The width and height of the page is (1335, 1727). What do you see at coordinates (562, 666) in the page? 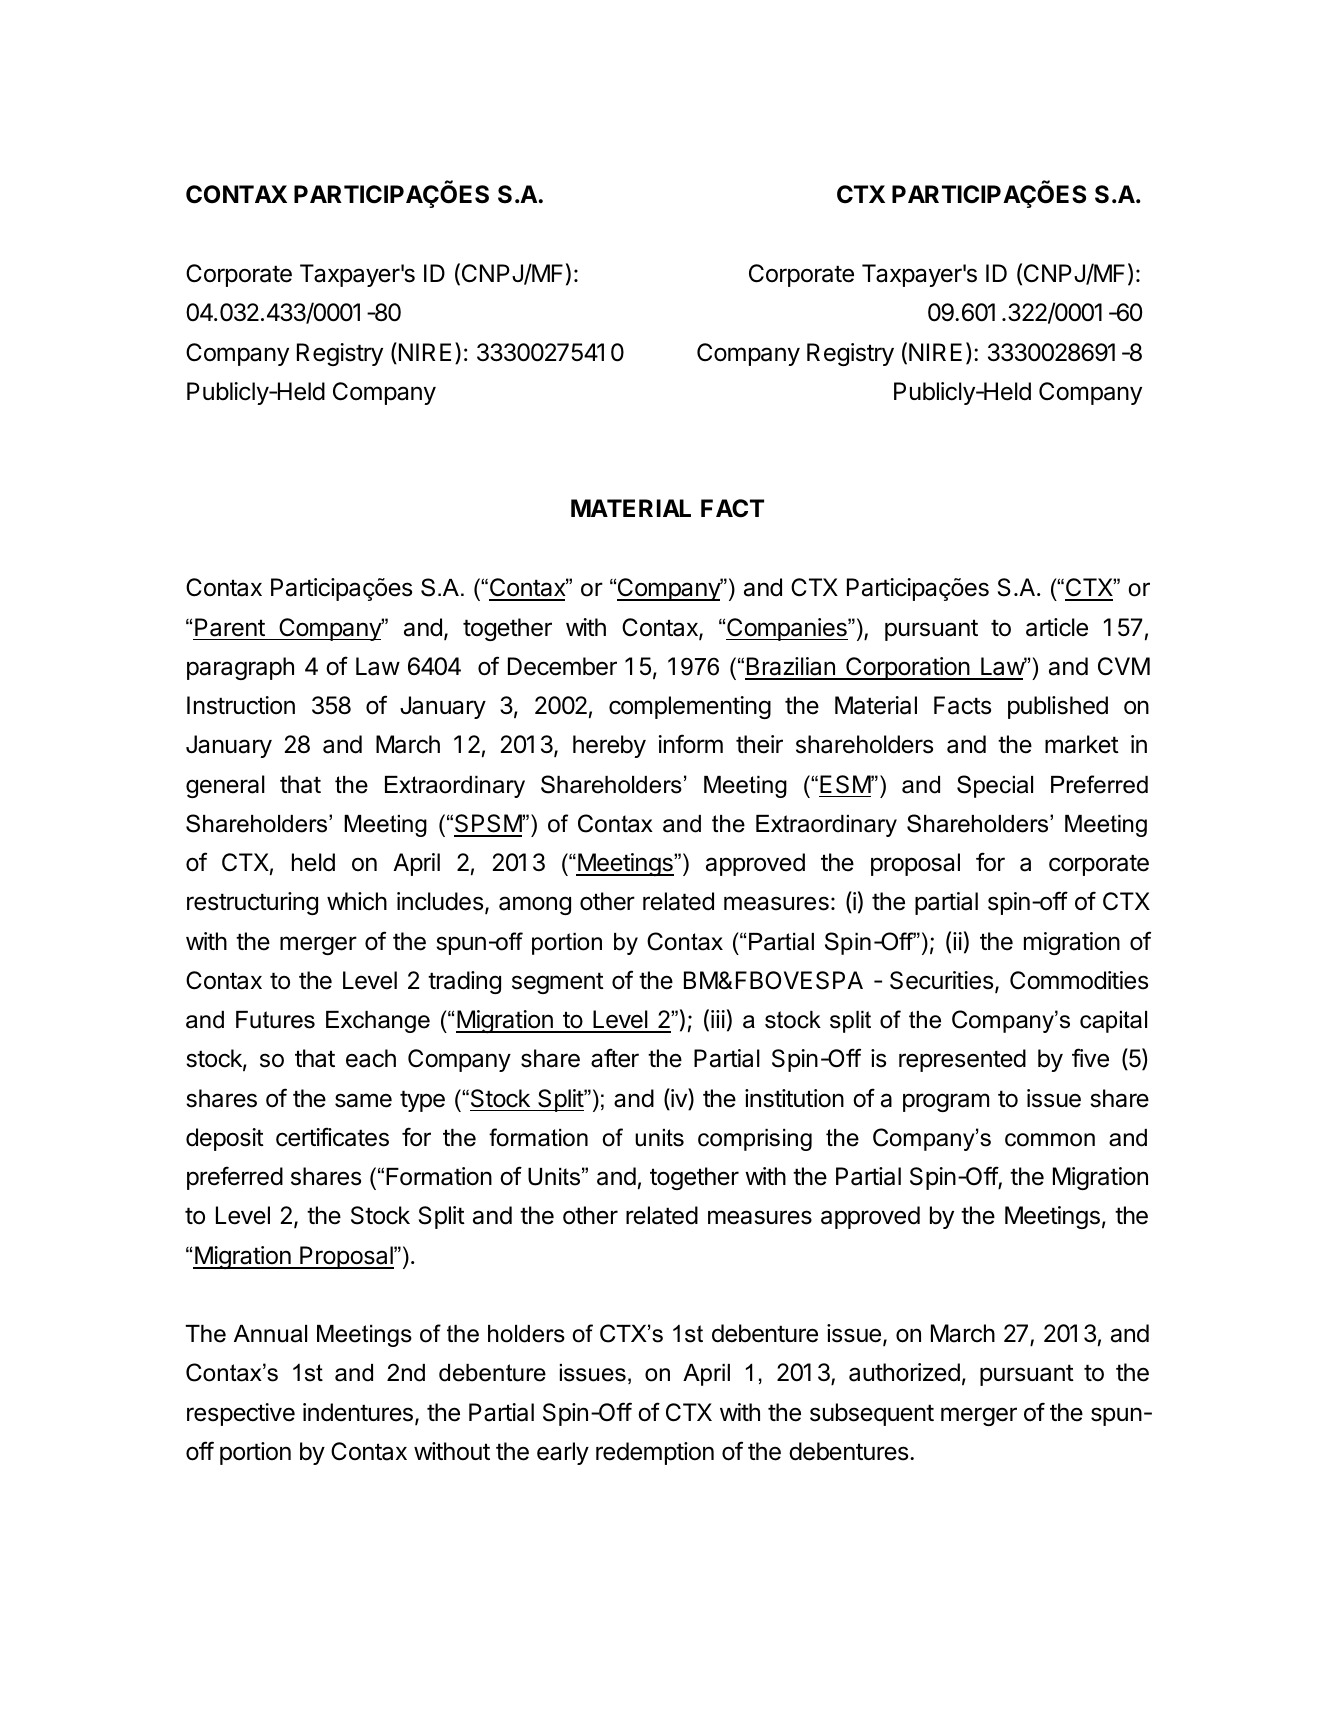
I see `December` at bounding box center [562, 666].
